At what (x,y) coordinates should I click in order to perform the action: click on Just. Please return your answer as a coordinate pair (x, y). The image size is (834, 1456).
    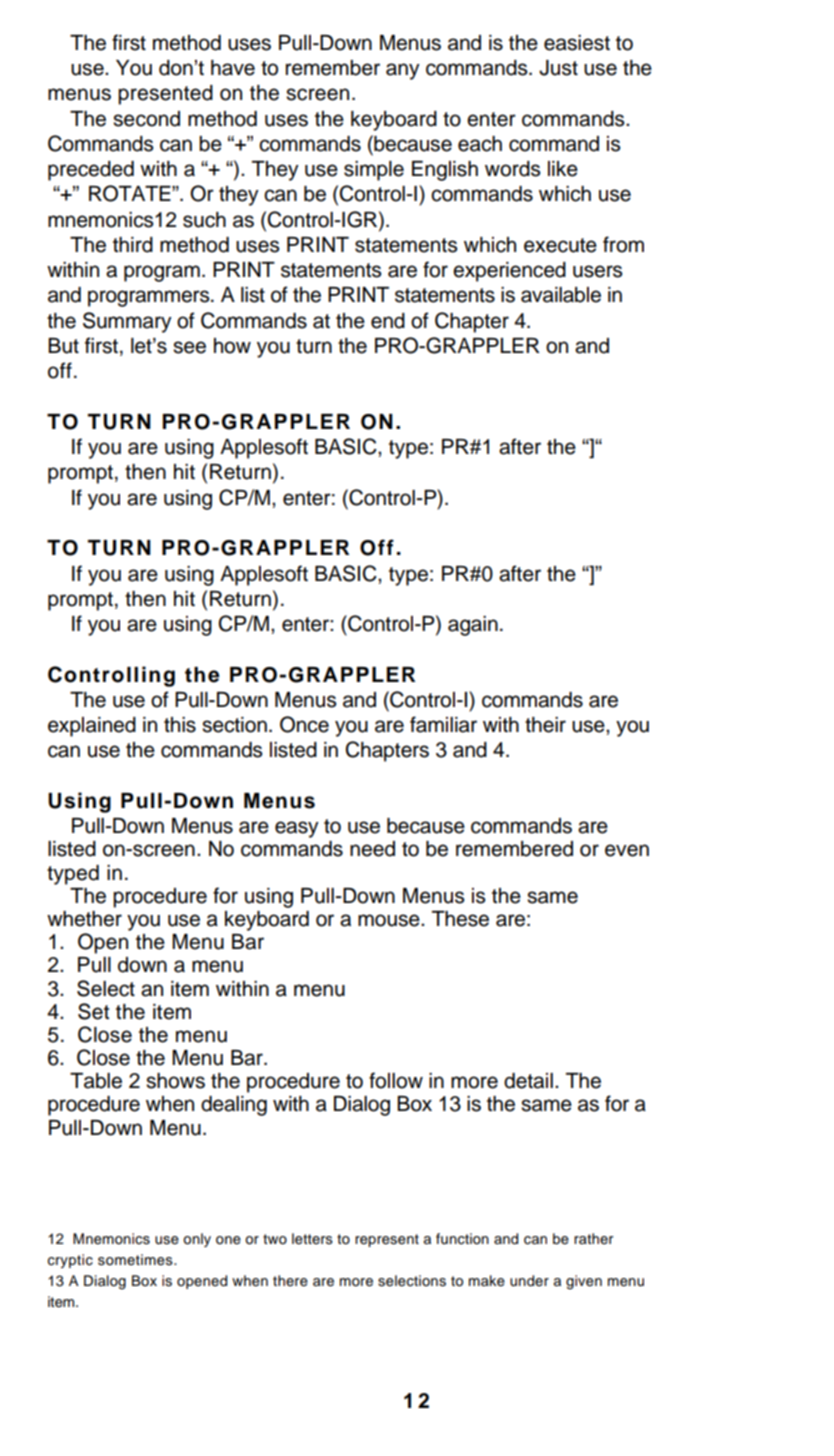
    Looking at the image, I should click on (558, 68).
